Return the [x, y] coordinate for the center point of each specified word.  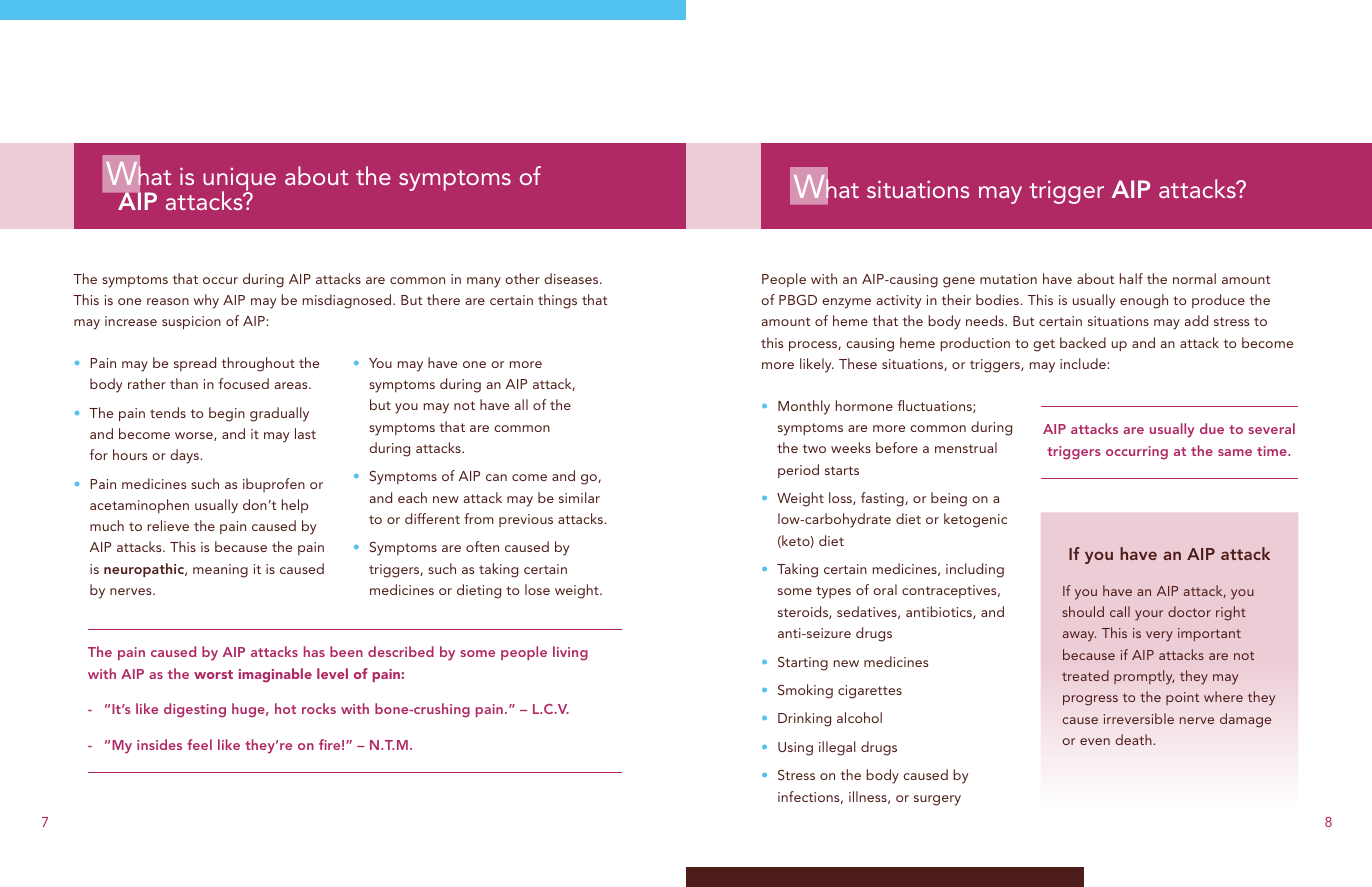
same [1235, 452]
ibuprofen [274, 485]
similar [579, 497]
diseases [572, 278]
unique [239, 181]
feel [199, 744]
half [1131, 278]
